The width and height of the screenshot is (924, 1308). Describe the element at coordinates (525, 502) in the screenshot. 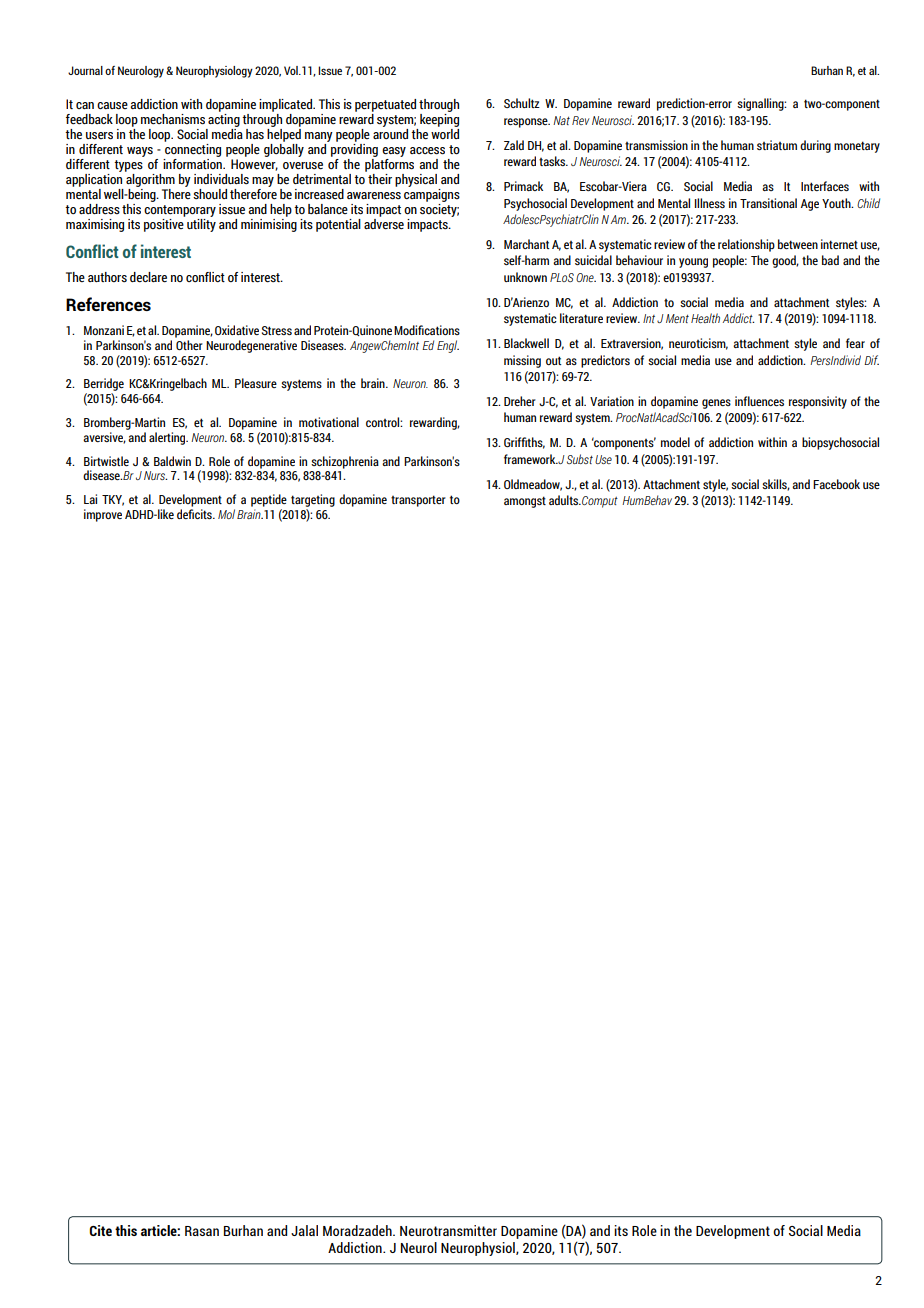

I see `amongst` at that location.
